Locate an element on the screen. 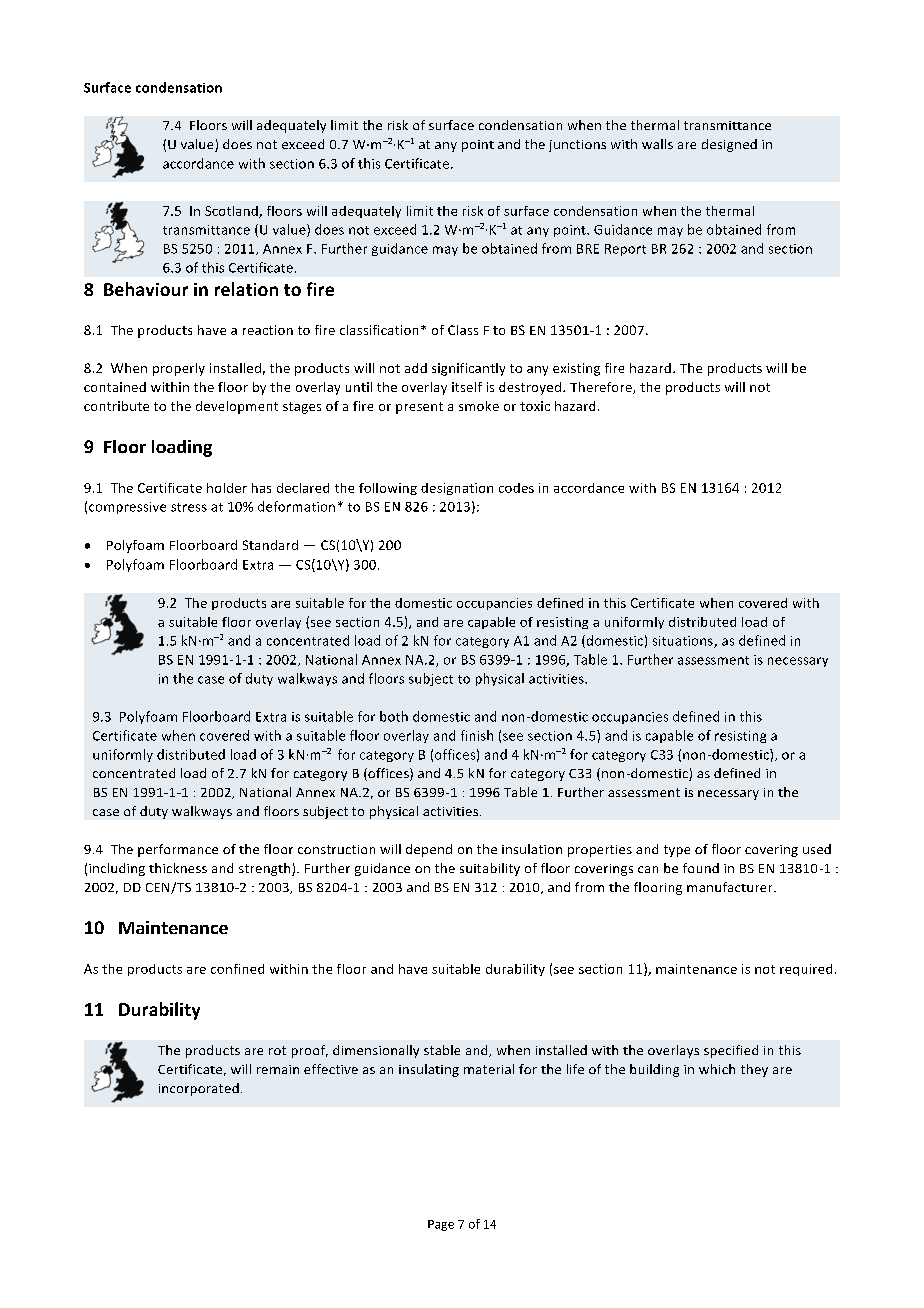 Image resolution: width=924 pixels, height=1308 pixels. confined is located at coordinates (237, 969).
